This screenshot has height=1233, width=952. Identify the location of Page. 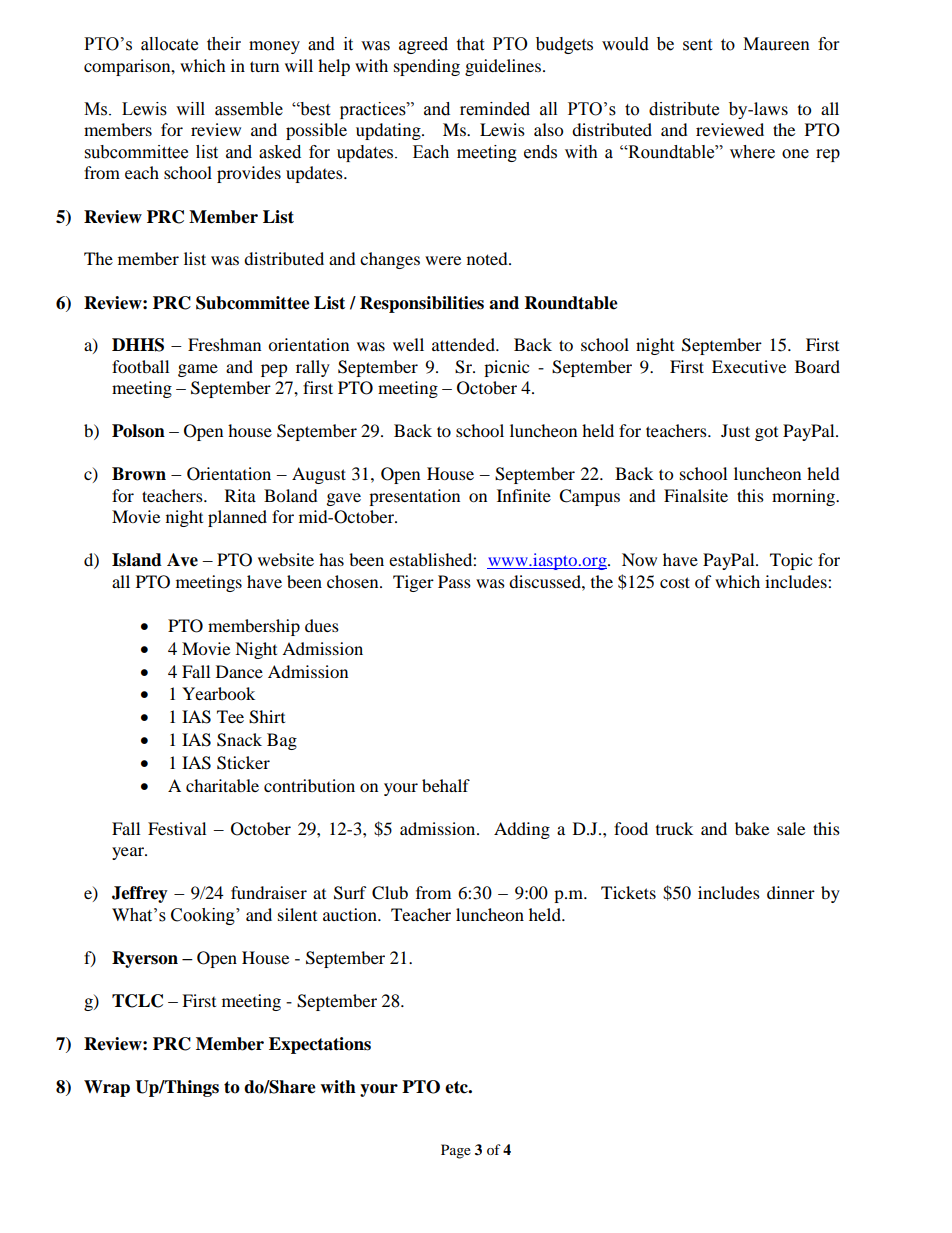
(456, 1151).
